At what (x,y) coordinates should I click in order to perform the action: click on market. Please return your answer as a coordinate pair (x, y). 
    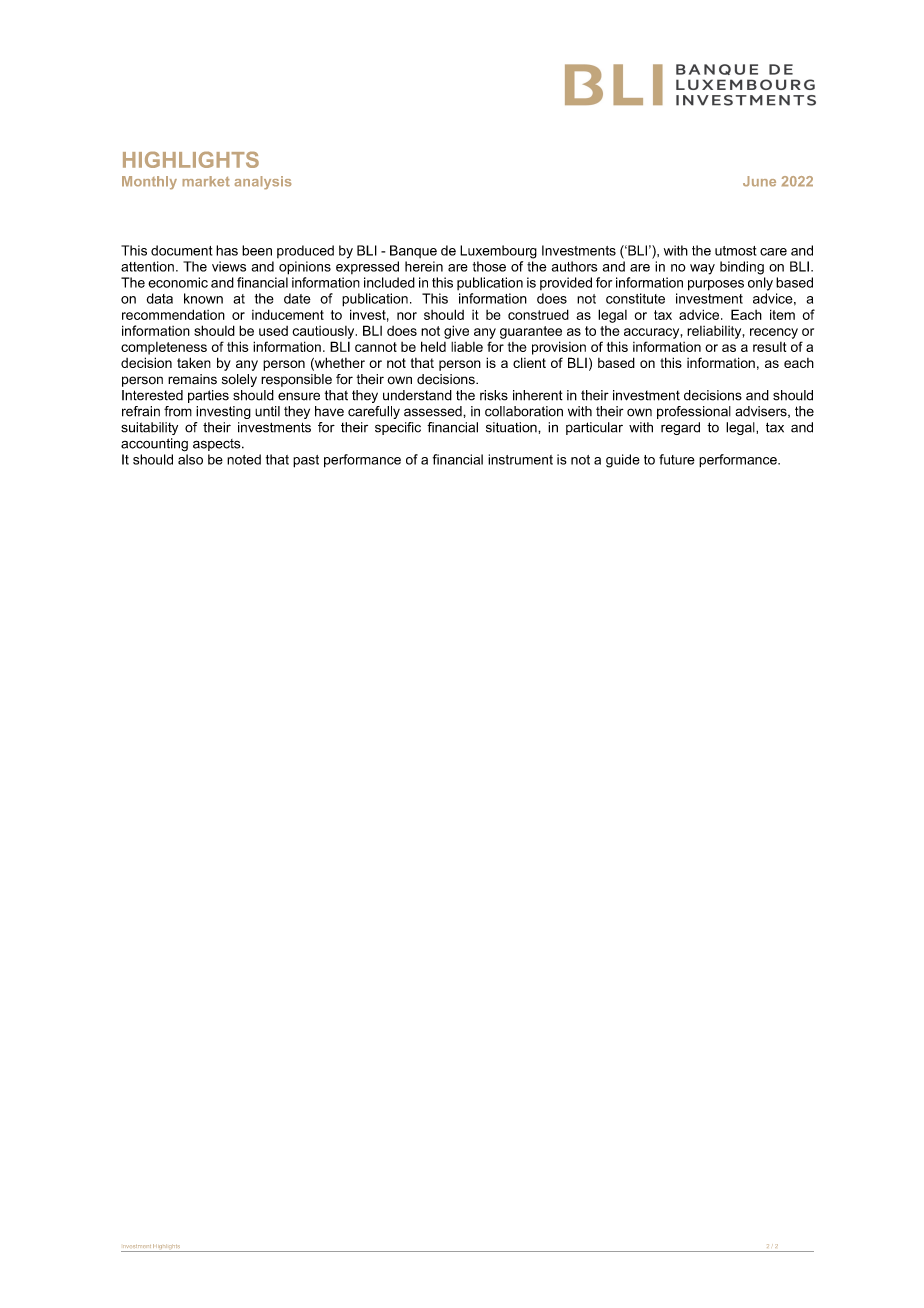
    Looking at the image, I should click on (206, 181).
